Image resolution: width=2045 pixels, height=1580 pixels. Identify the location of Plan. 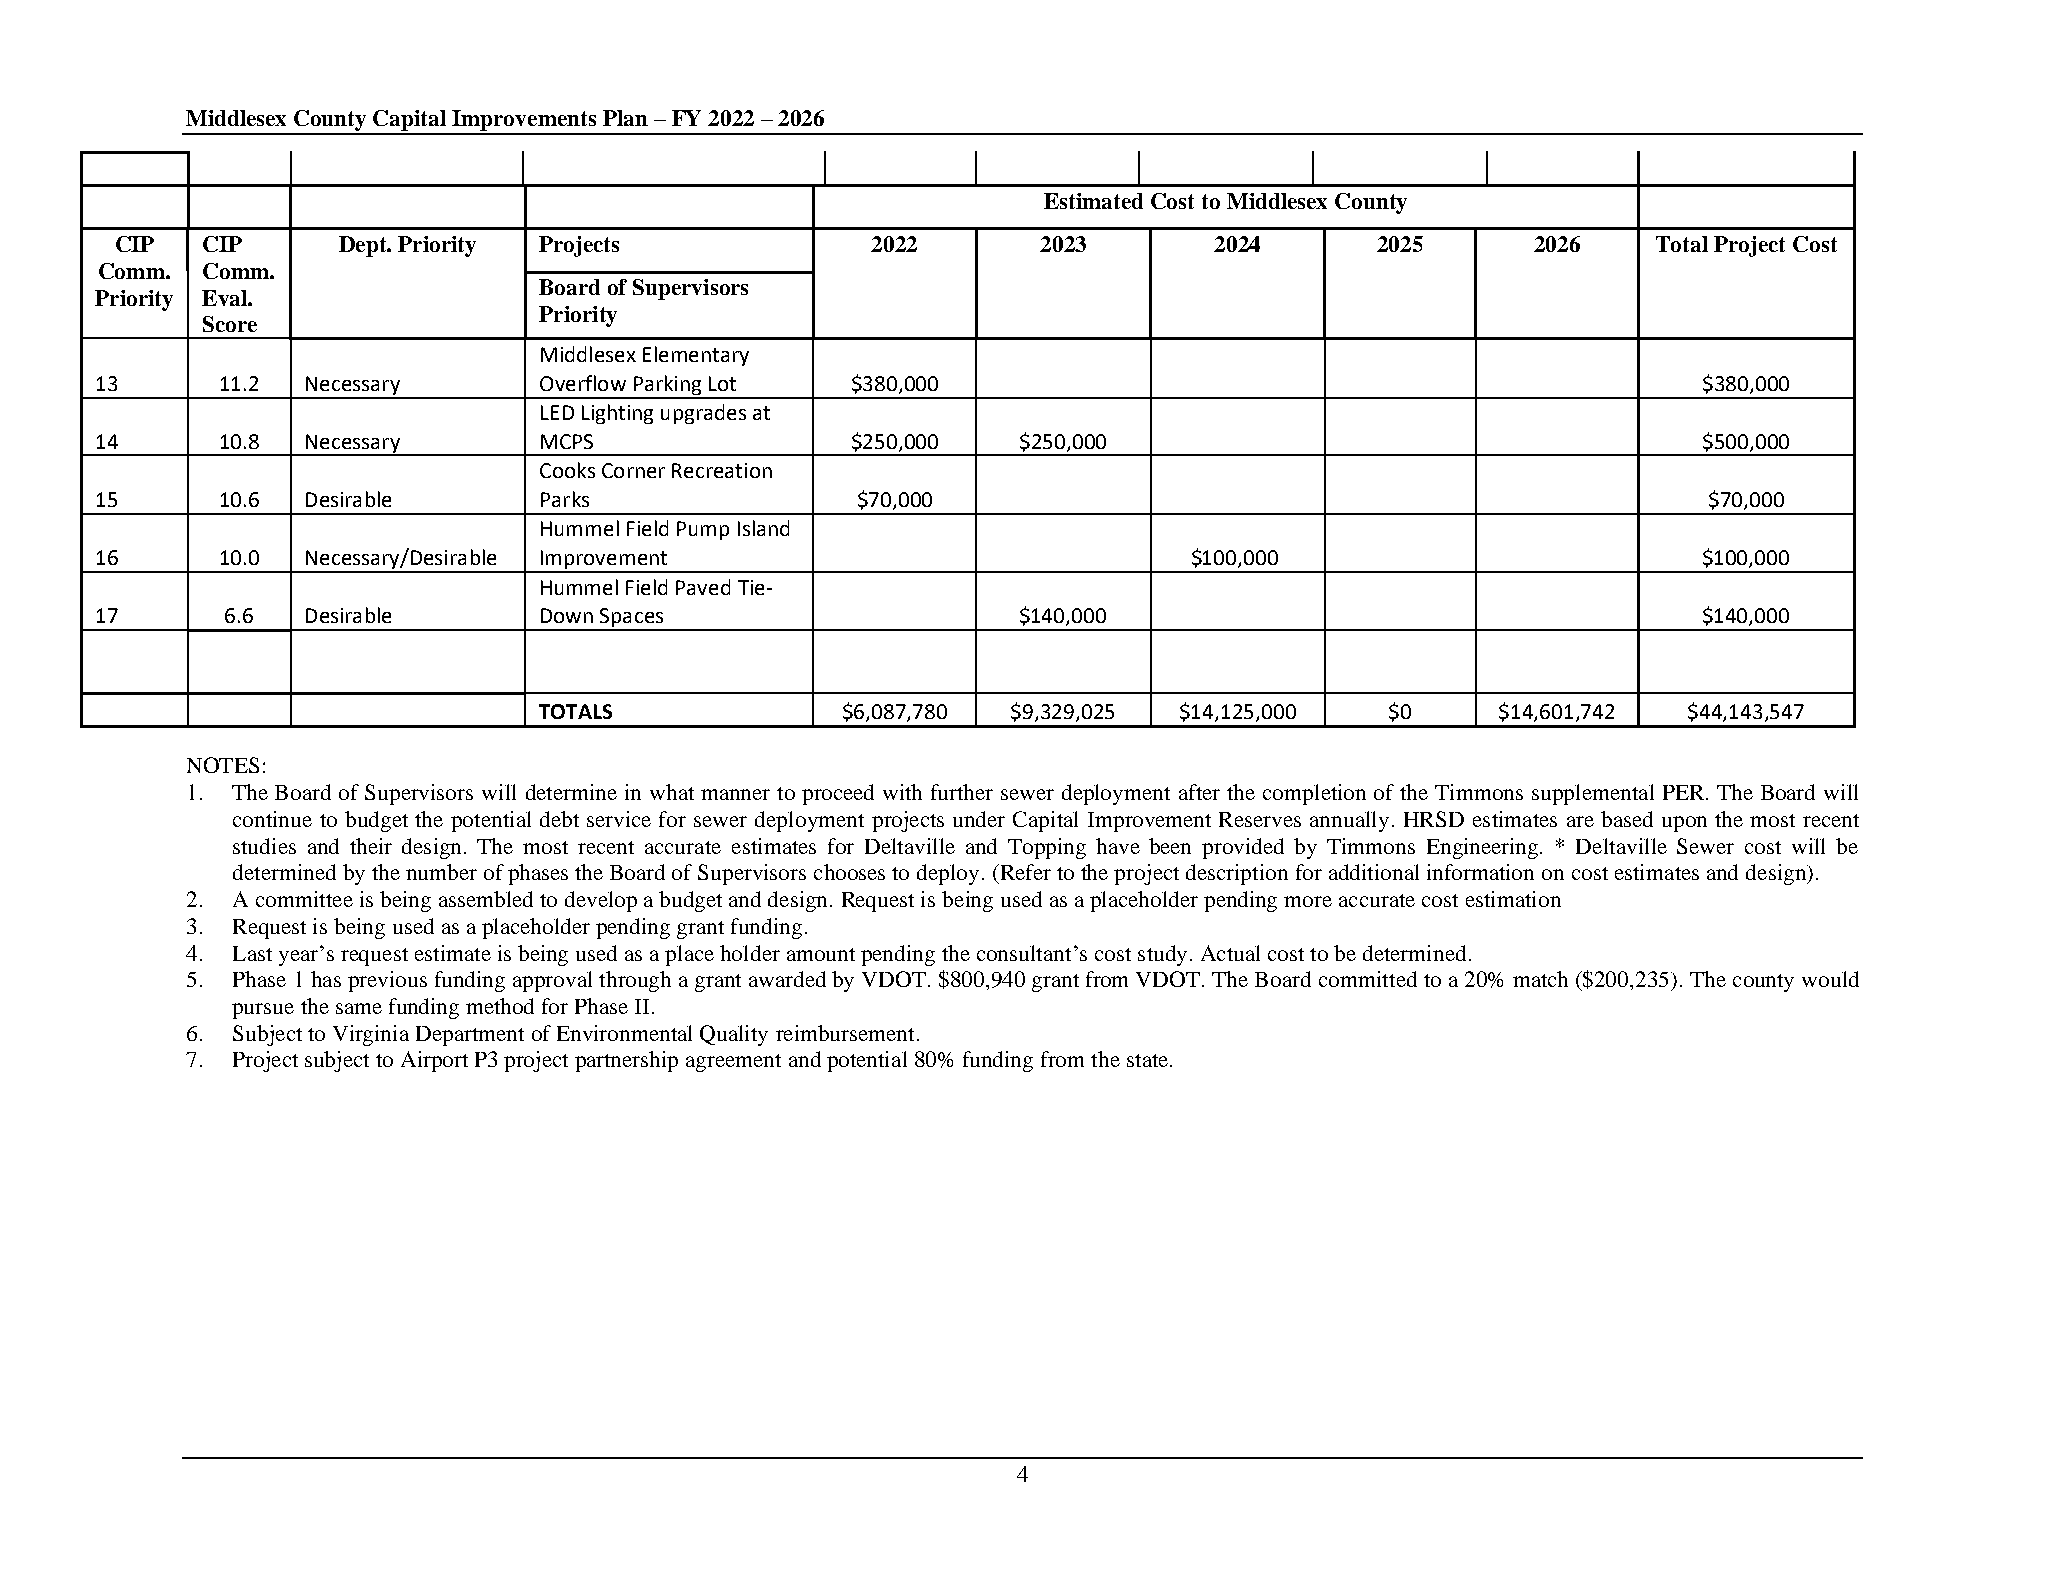
(625, 118).
